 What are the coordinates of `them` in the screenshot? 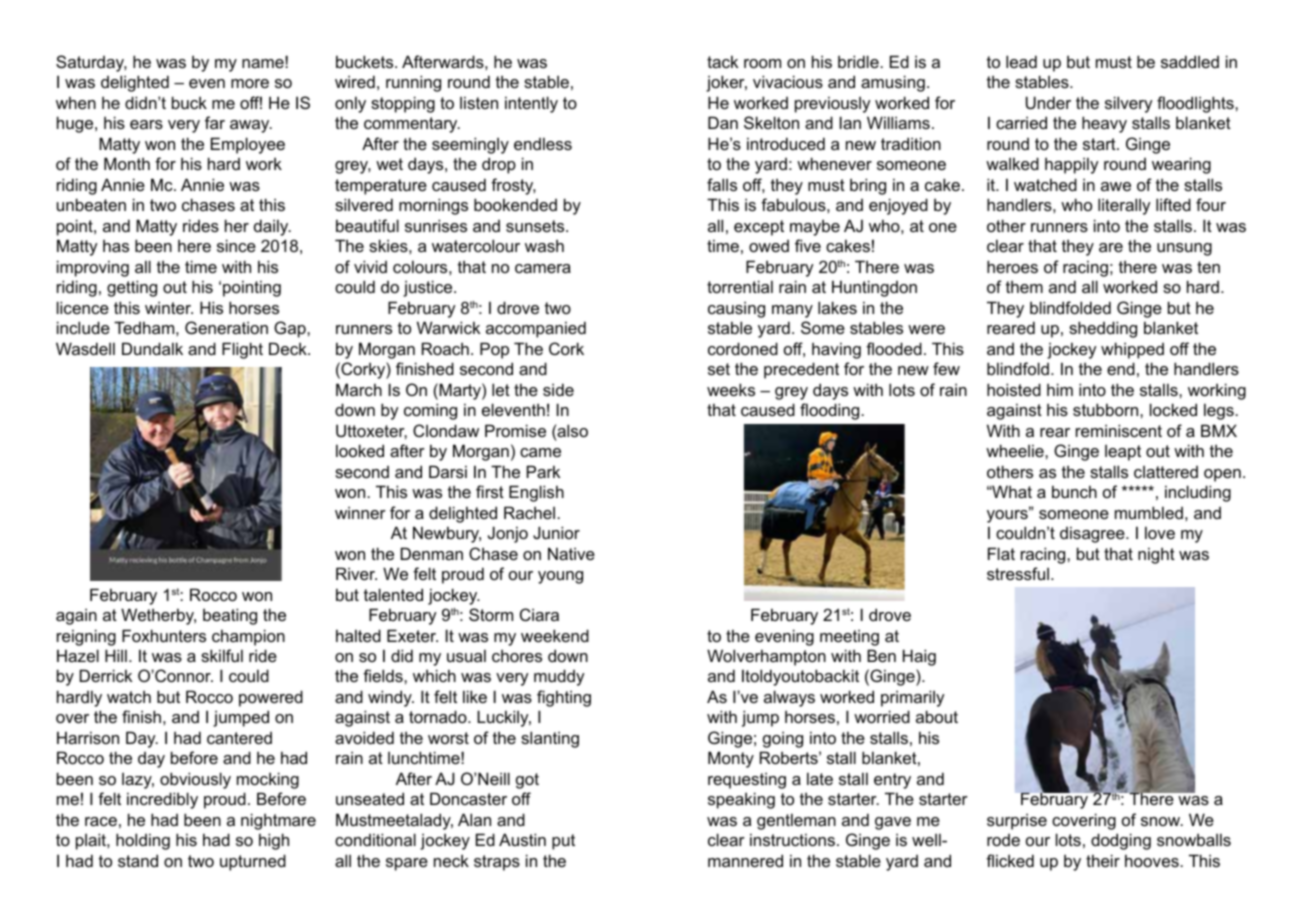 It's located at (1024, 286).
